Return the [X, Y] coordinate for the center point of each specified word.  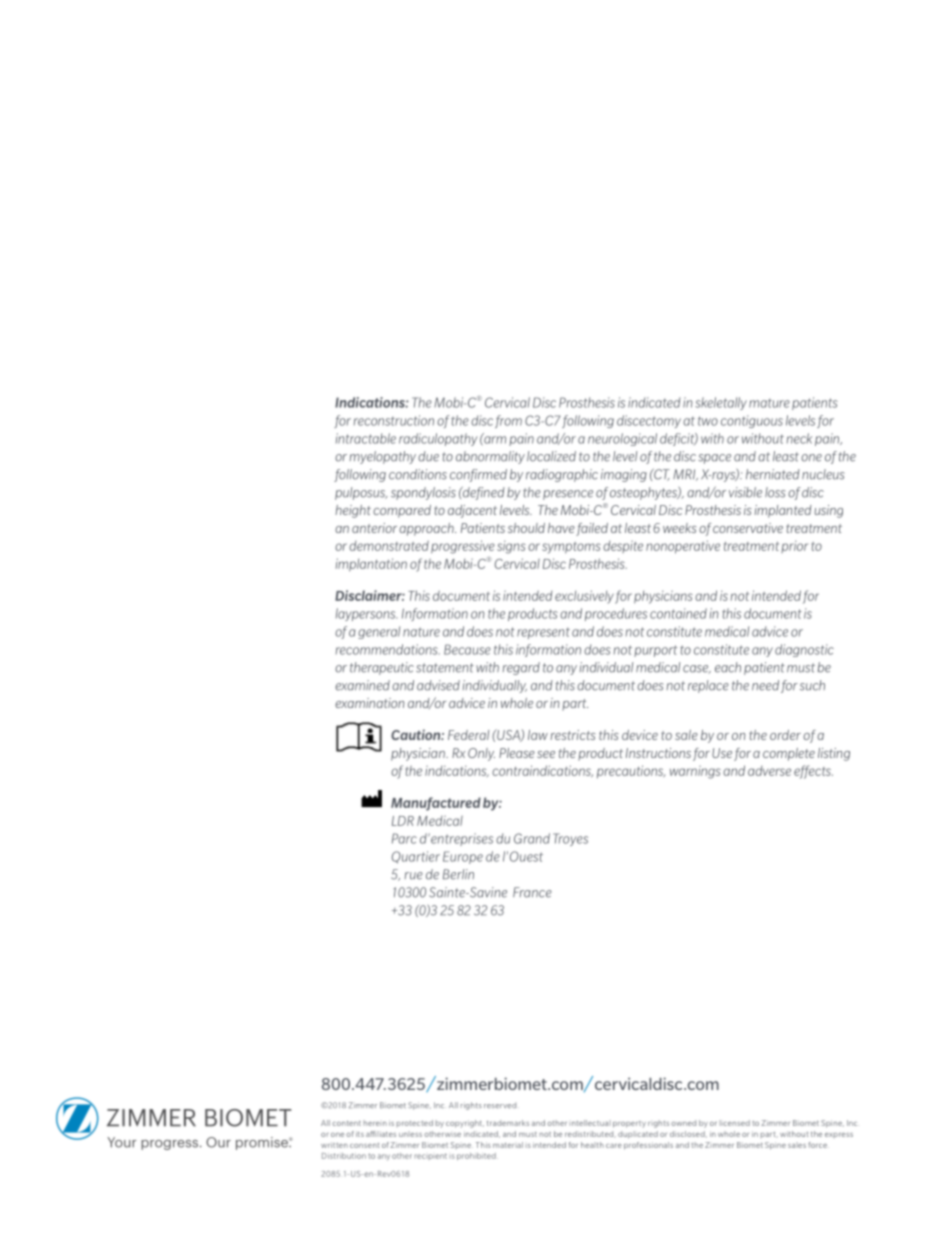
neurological [622, 439]
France [532, 892]
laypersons [367, 614]
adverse [769, 771]
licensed [735, 1123]
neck [799, 438]
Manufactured [436, 804]
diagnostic [804, 650]
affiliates [381, 1134]
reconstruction [394, 420]
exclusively [584, 597]
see [546, 754]
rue [413, 876]
